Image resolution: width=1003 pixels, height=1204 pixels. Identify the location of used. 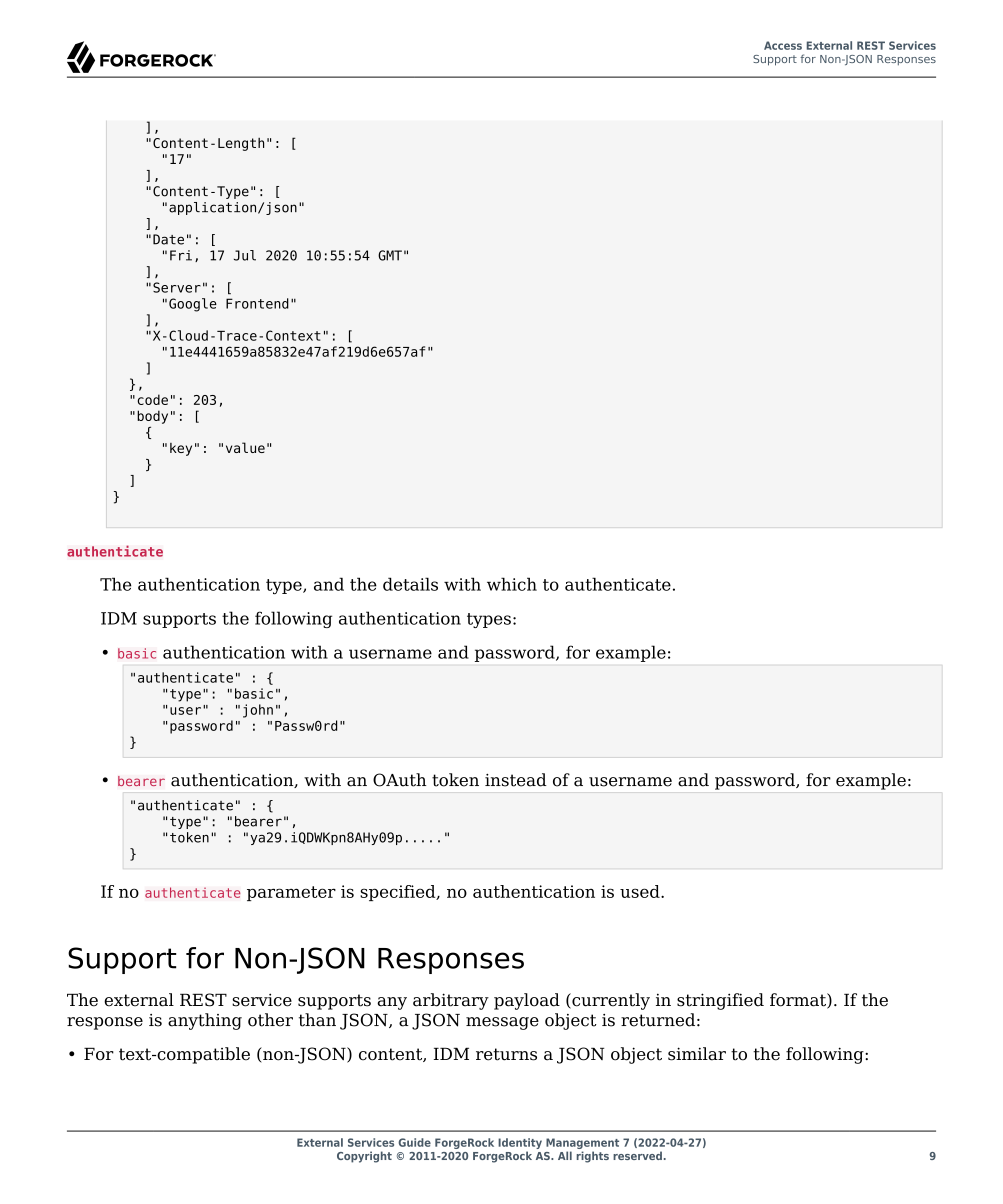
(641, 891).
